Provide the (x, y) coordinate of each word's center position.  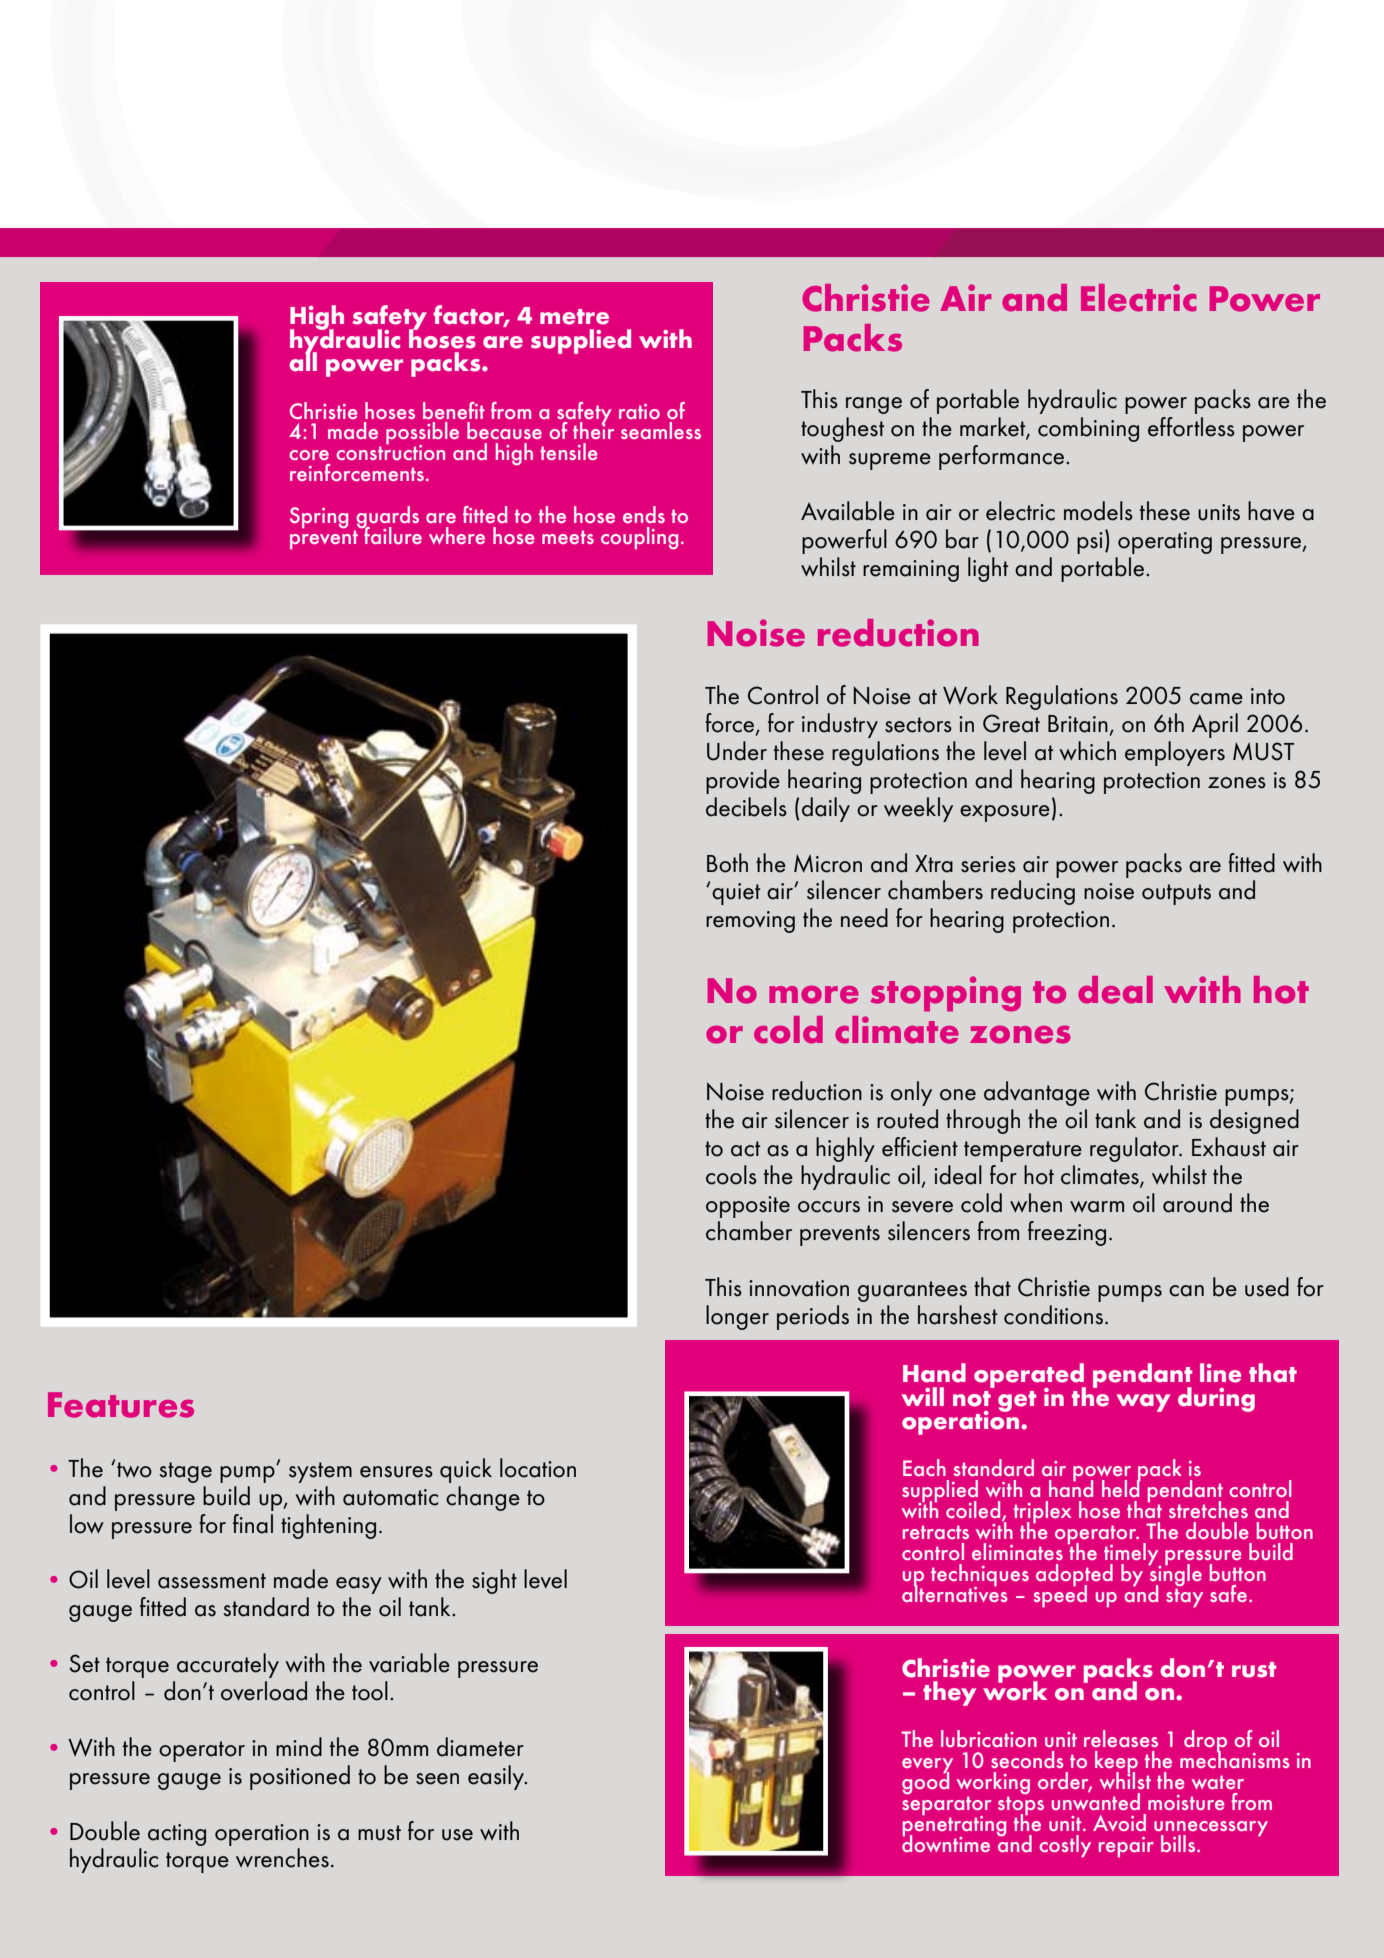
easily (497, 1777)
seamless (661, 430)
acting (177, 1835)
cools (731, 1175)
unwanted (1096, 1800)
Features (121, 1405)
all (303, 361)
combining (1088, 429)
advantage (1037, 1093)
